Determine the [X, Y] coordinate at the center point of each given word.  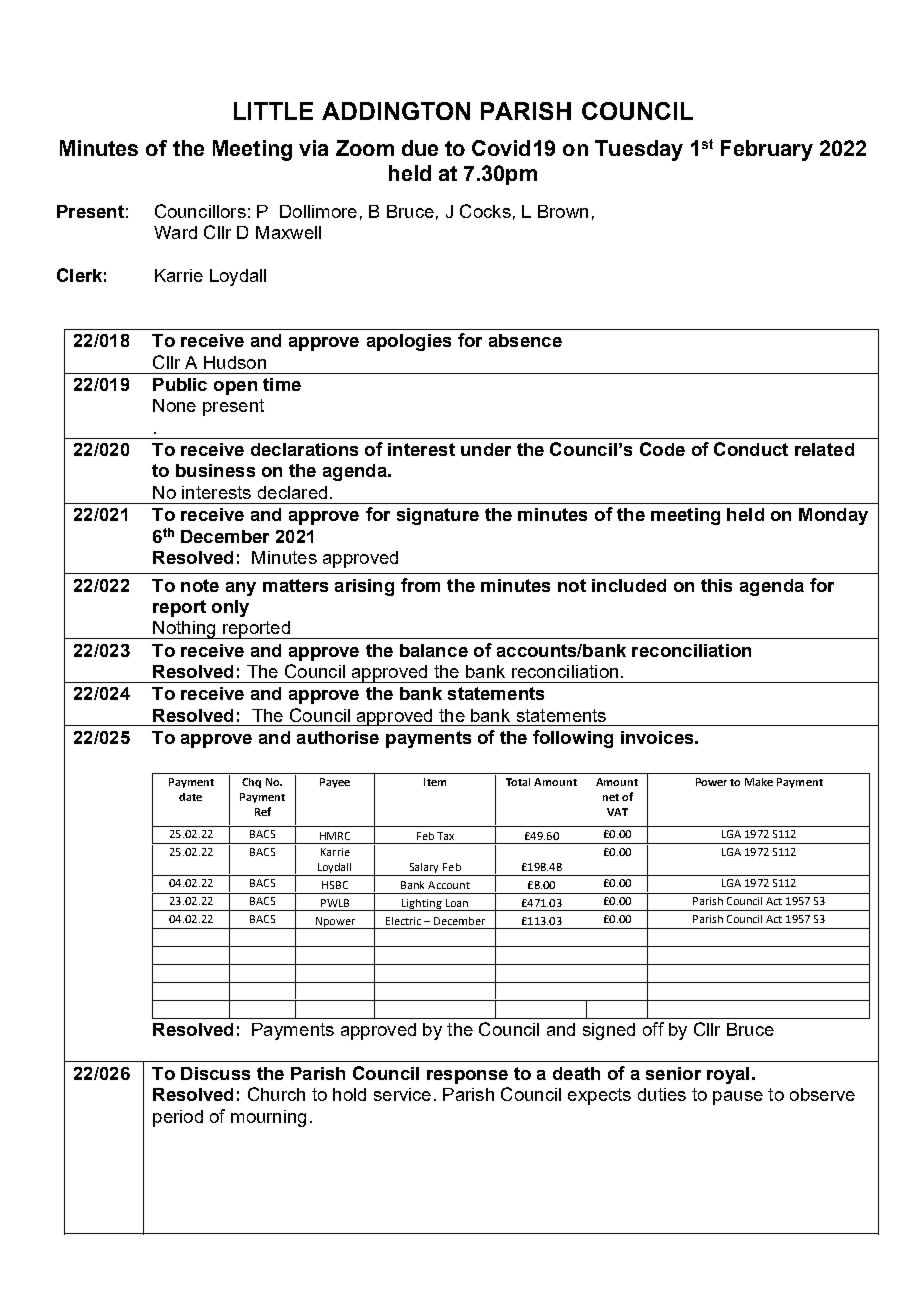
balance [434, 650]
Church [276, 1094]
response [467, 1077]
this [716, 585]
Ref [263, 811]
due [420, 148]
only [230, 608]
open [235, 388]
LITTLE [273, 111]
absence [525, 340]
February [767, 150]
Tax [445, 836]
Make [759, 782]
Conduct [751, 449]
